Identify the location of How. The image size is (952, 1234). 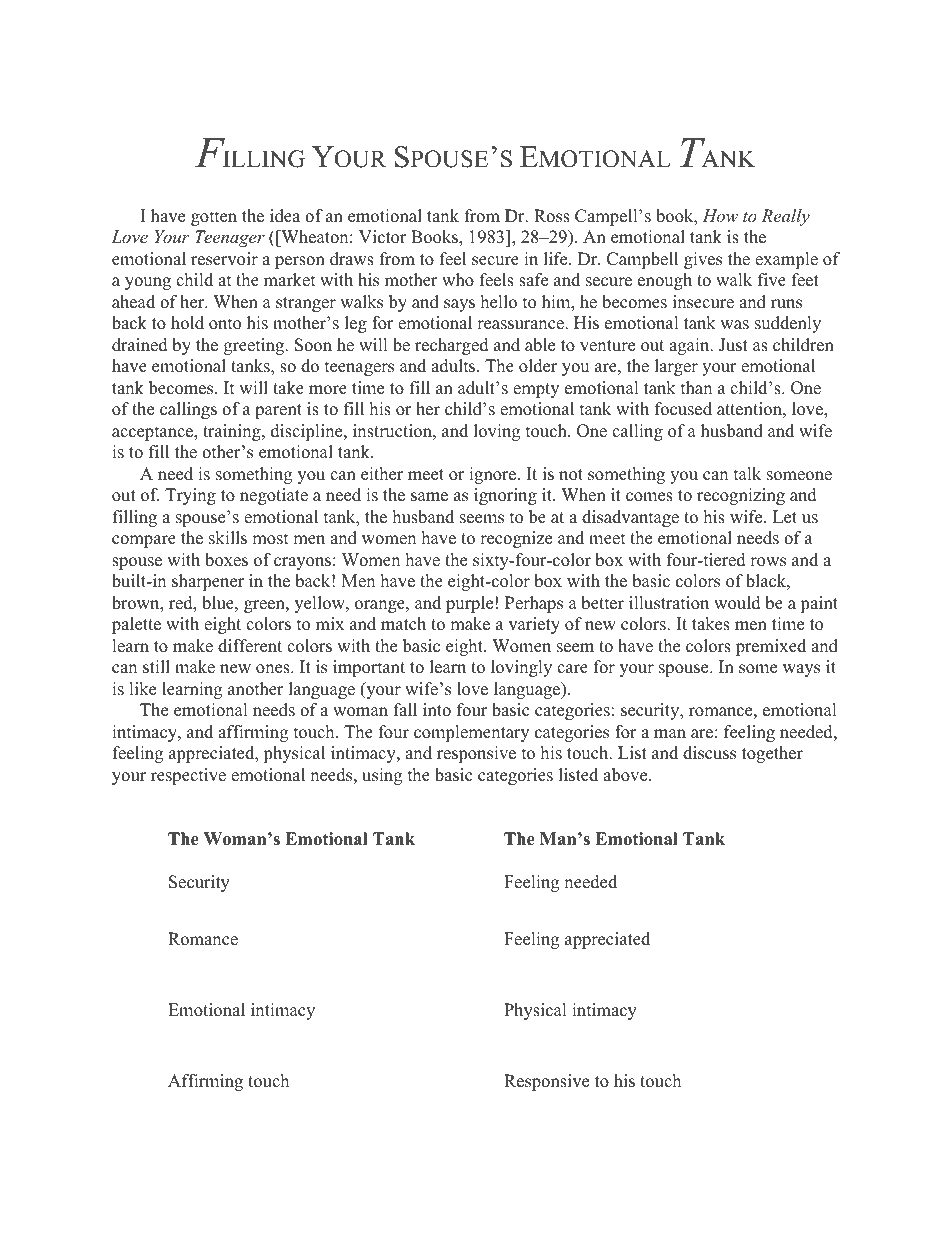
(720, 215).
